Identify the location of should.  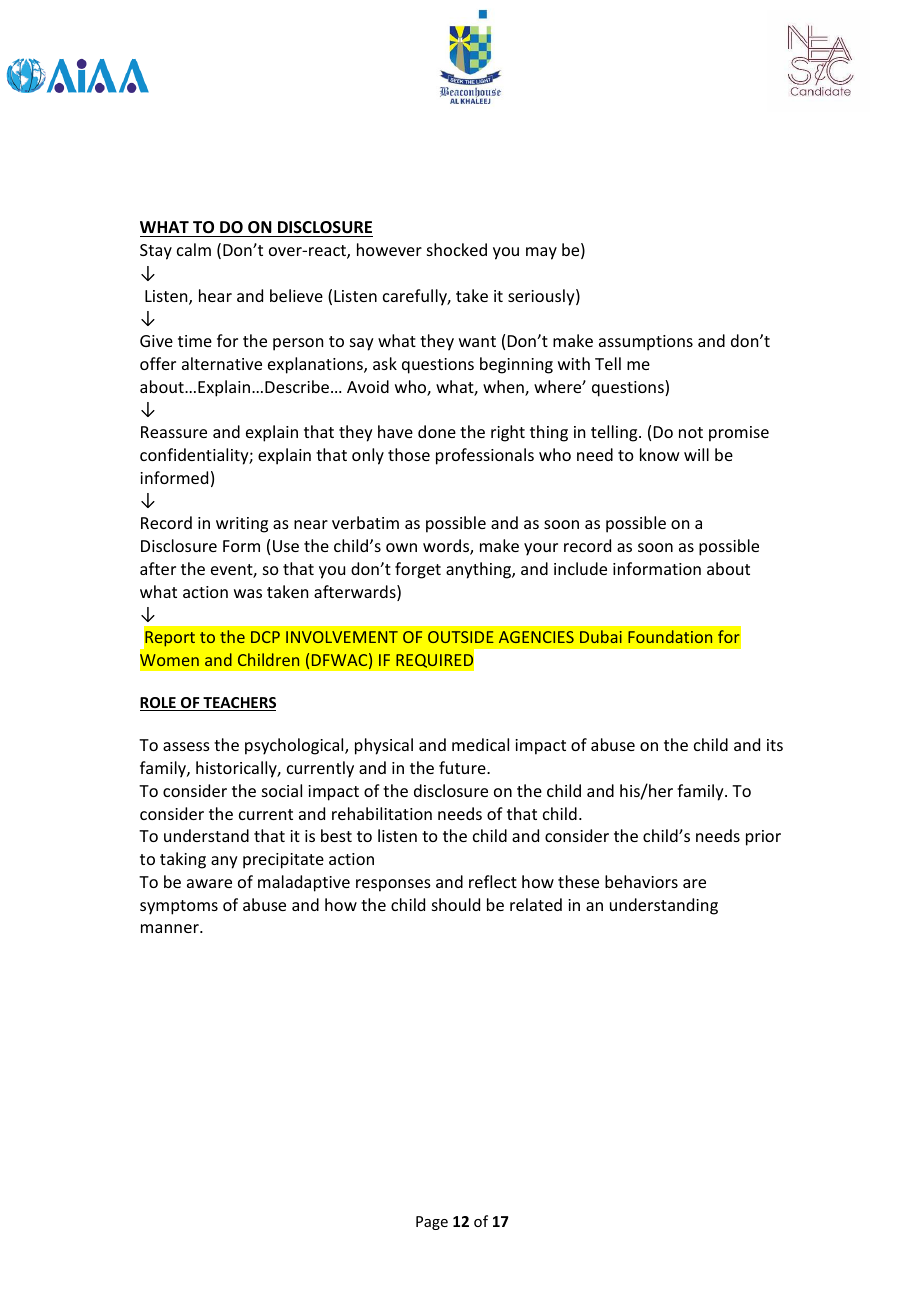
(456, 904).
